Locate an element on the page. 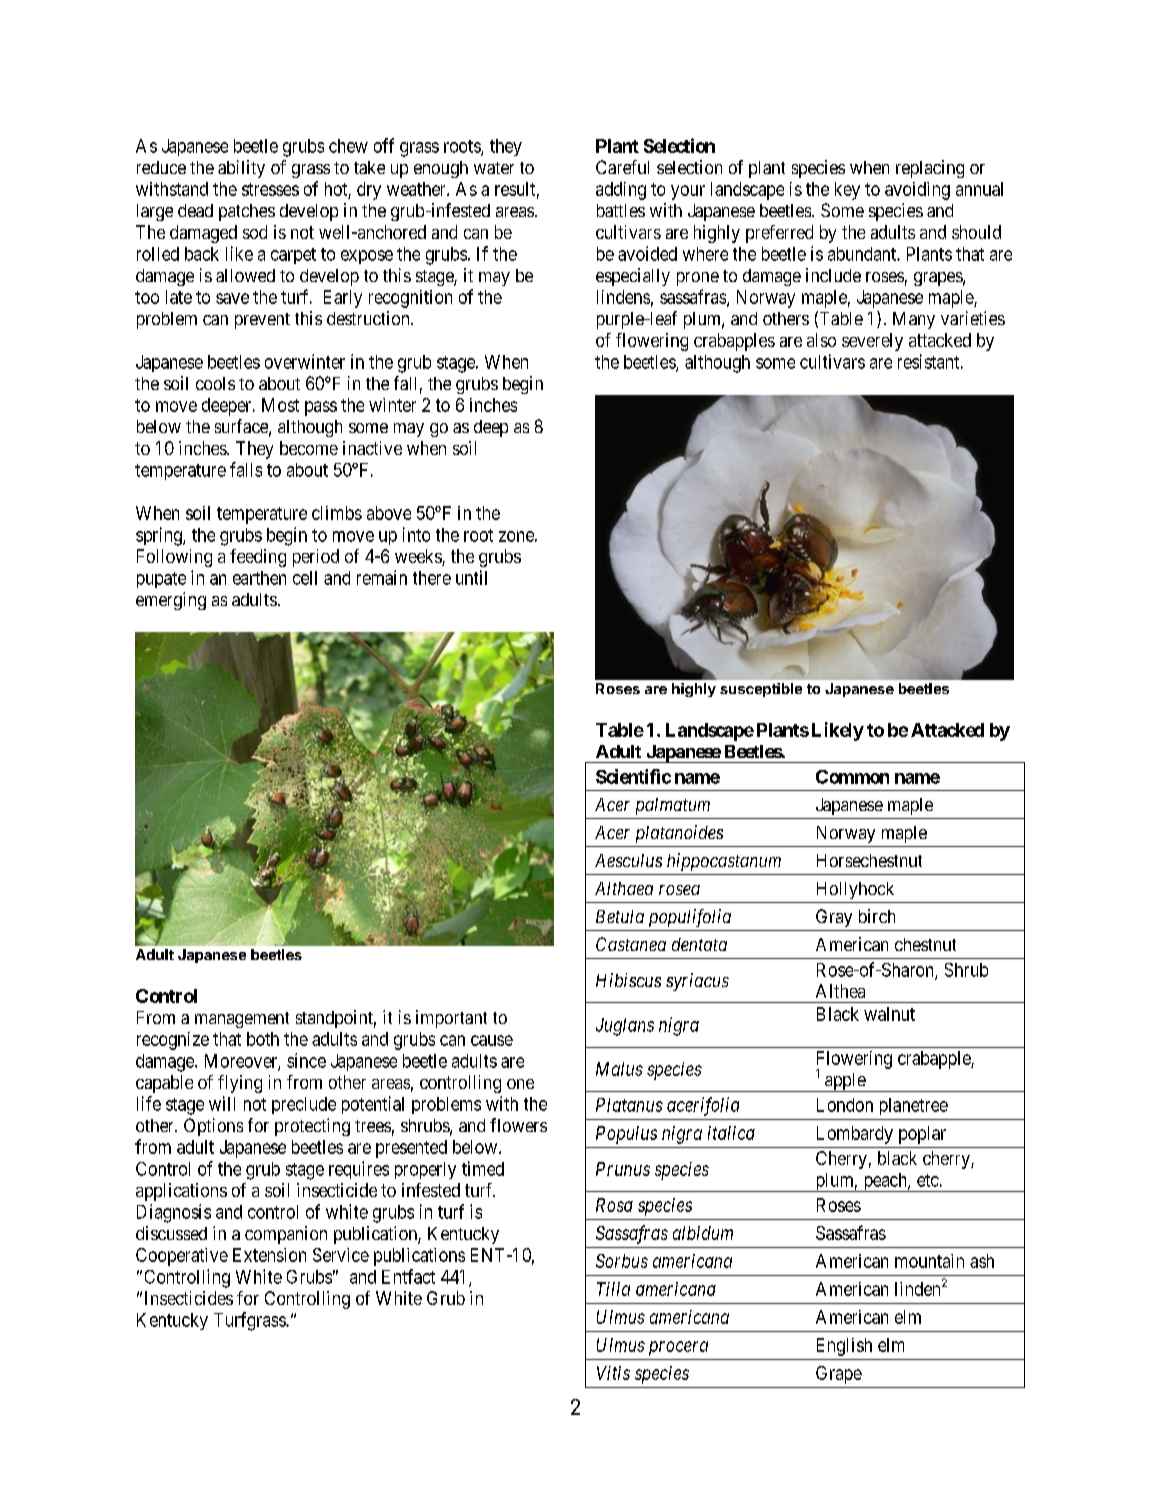 This page has height=1488, width=1150. management is located at coordinates (242, 1020).
